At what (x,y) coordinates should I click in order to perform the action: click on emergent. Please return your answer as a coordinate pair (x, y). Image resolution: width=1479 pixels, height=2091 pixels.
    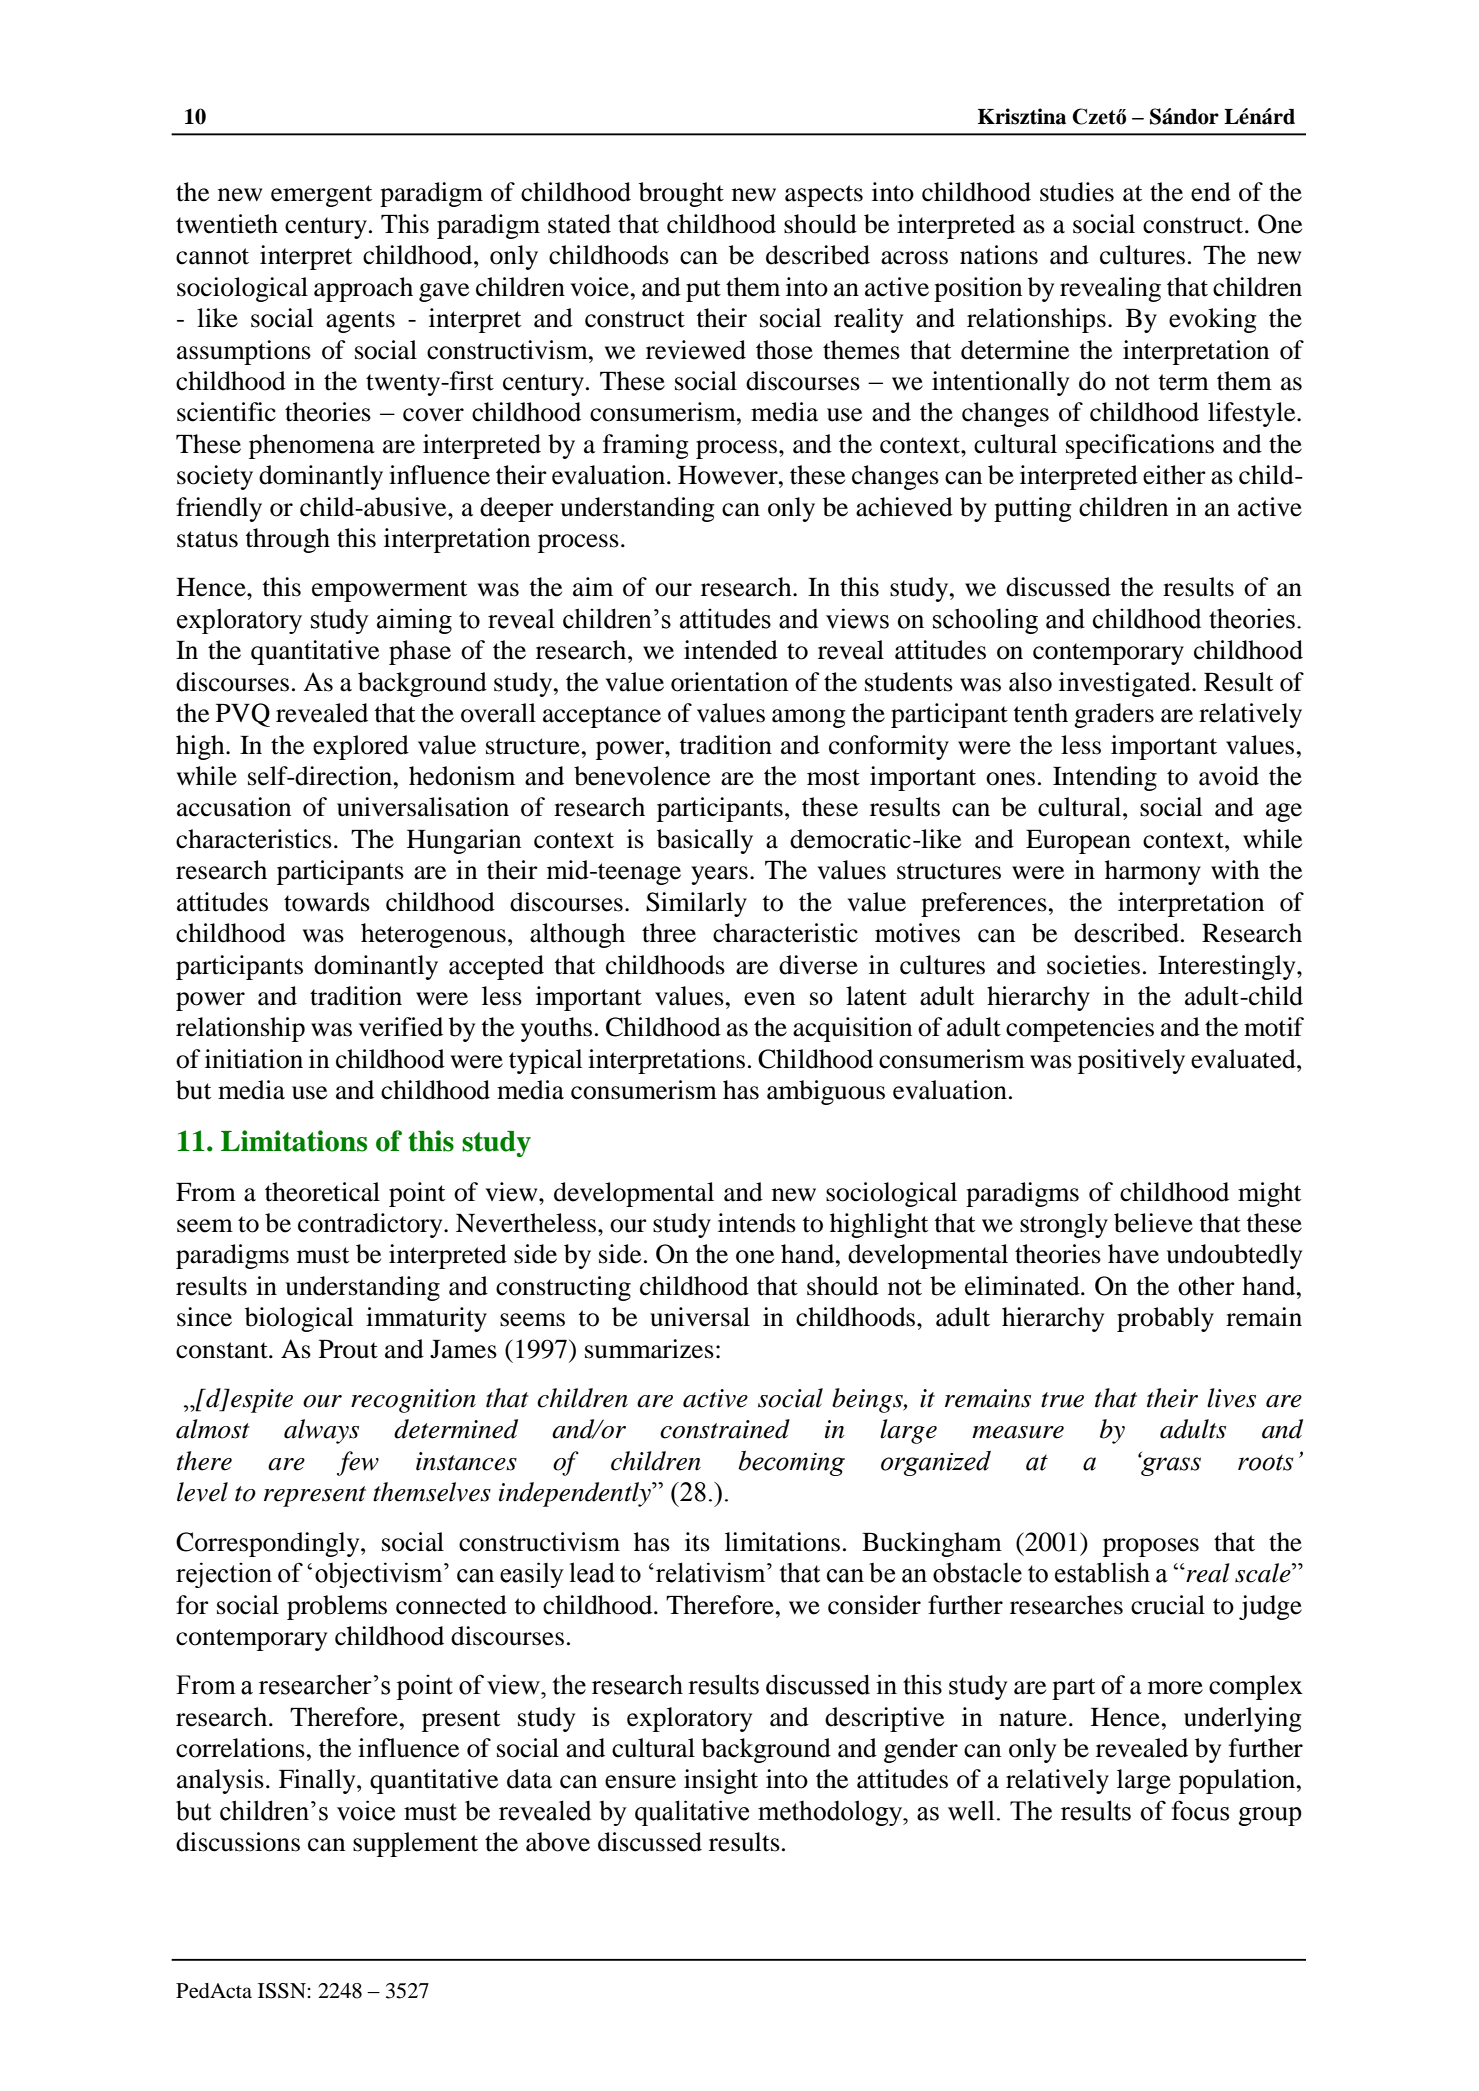
    Looking at the image, I should click on (322, 196).
